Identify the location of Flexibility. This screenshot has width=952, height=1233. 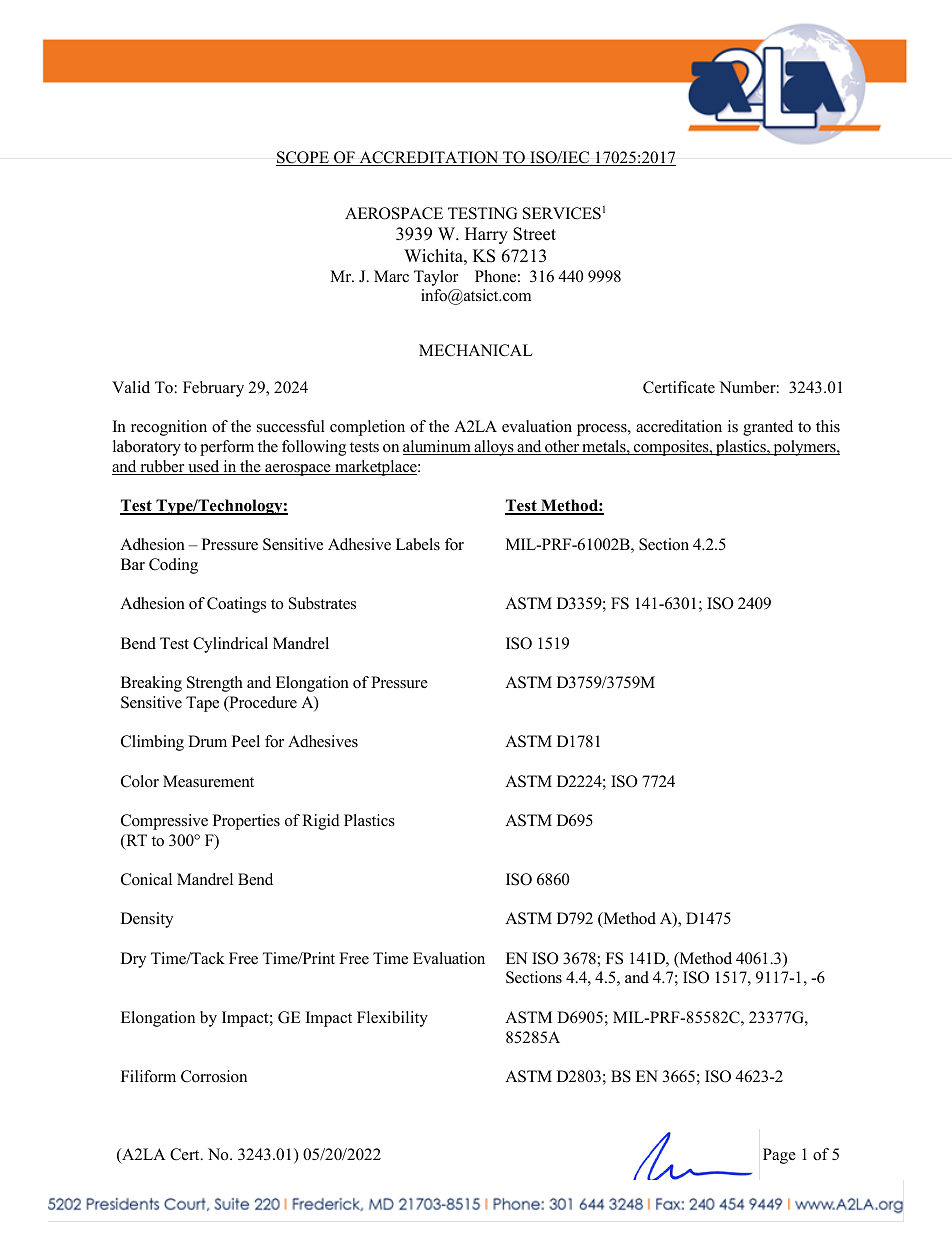
(392, 1019).
